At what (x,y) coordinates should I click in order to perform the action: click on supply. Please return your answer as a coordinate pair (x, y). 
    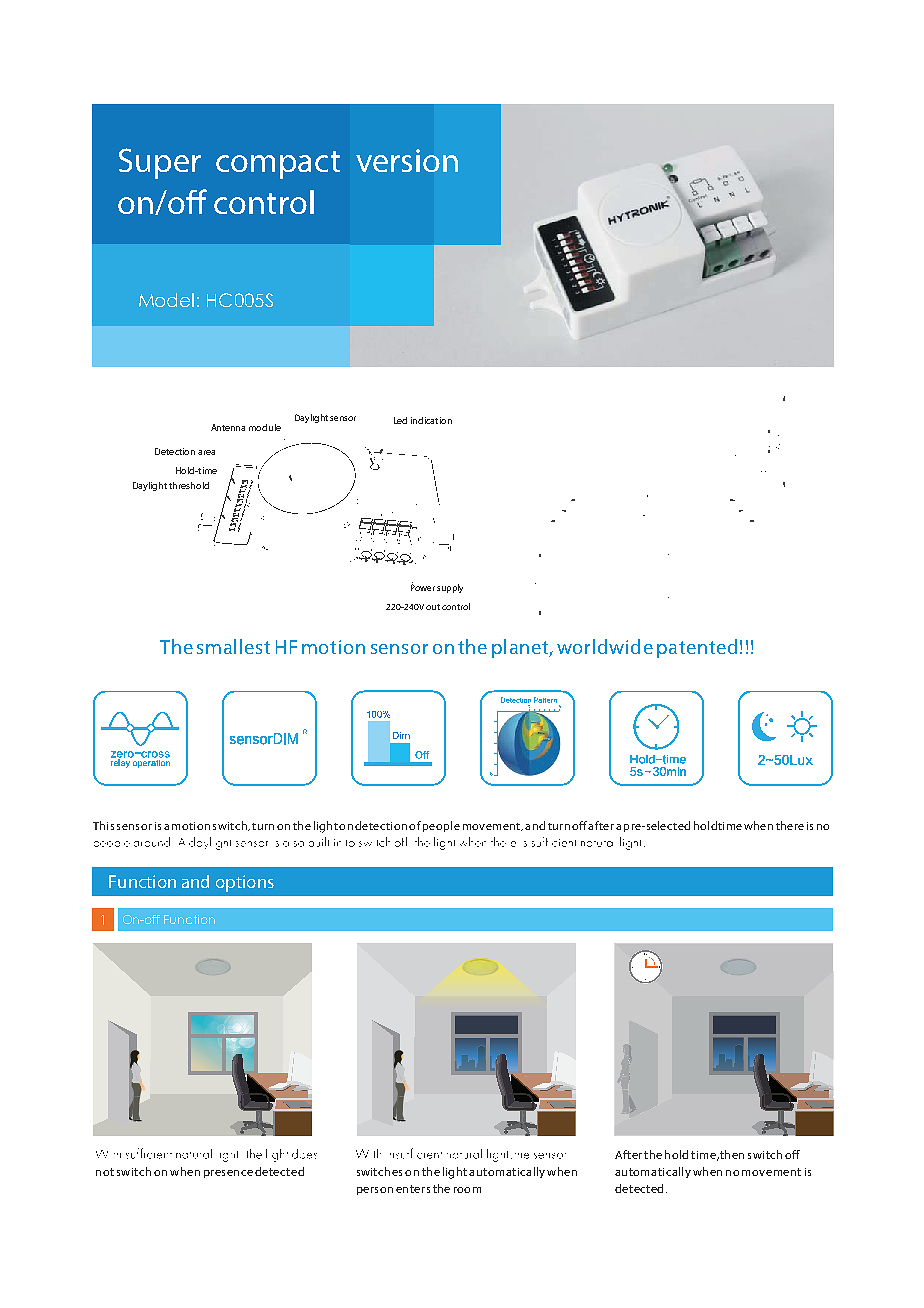
    Looking at the image, I should click on (450, 588).
